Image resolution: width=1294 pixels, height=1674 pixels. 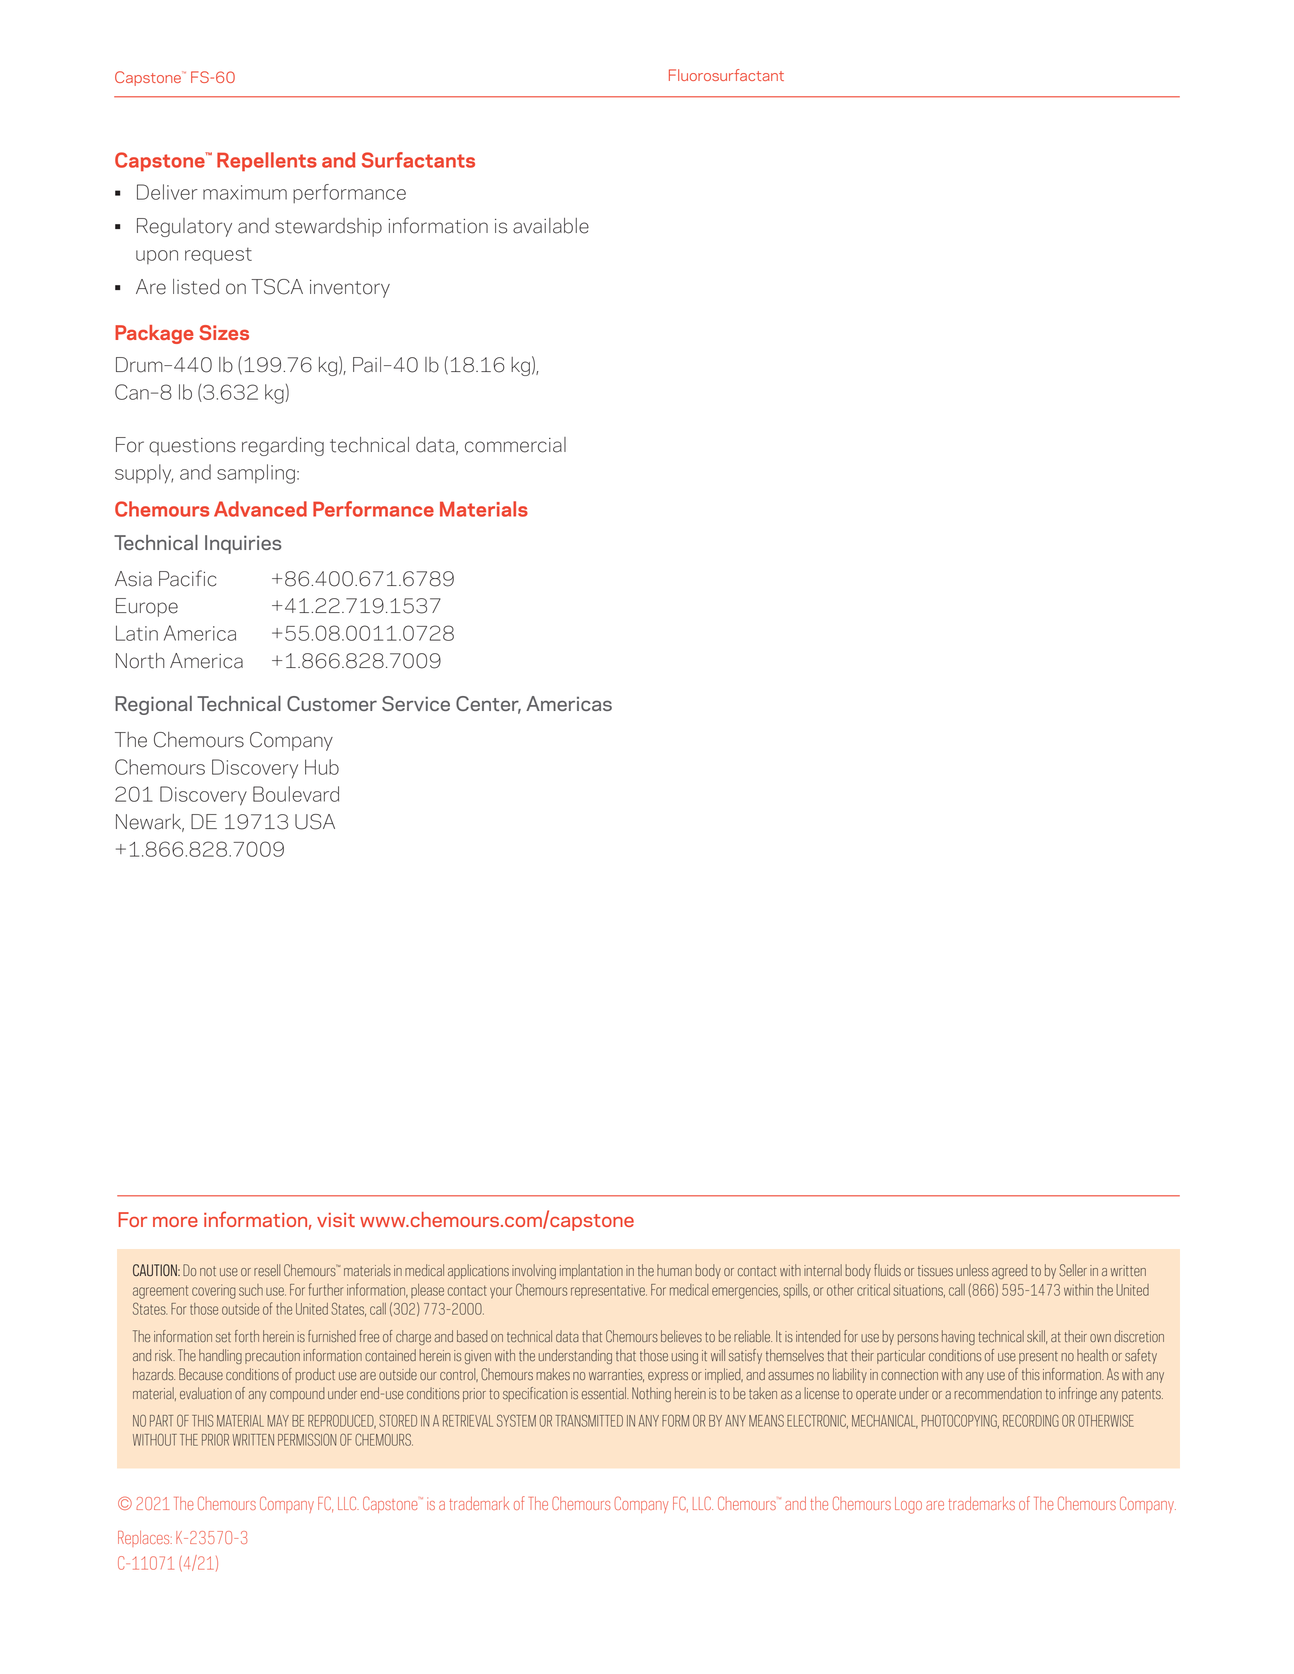 I want to click on Surfactants, so click(x=418, y=160).
